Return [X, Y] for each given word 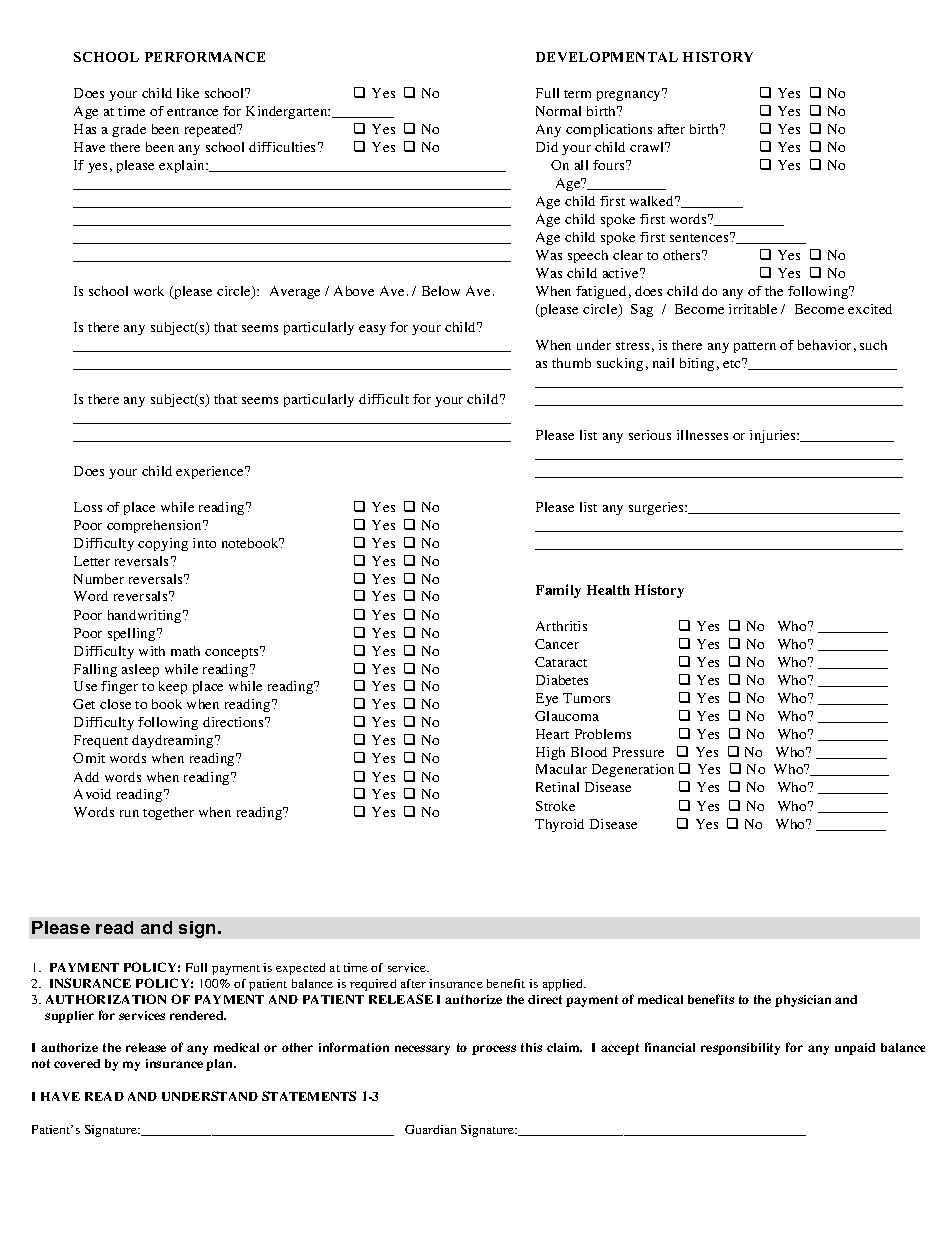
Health [608, 590]
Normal [558, 111]
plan [220, 1065]
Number [99, 579]
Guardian [430, 1129]
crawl [648, 147]
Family [558, 591]
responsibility [740, 1049]
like [188, 93]
